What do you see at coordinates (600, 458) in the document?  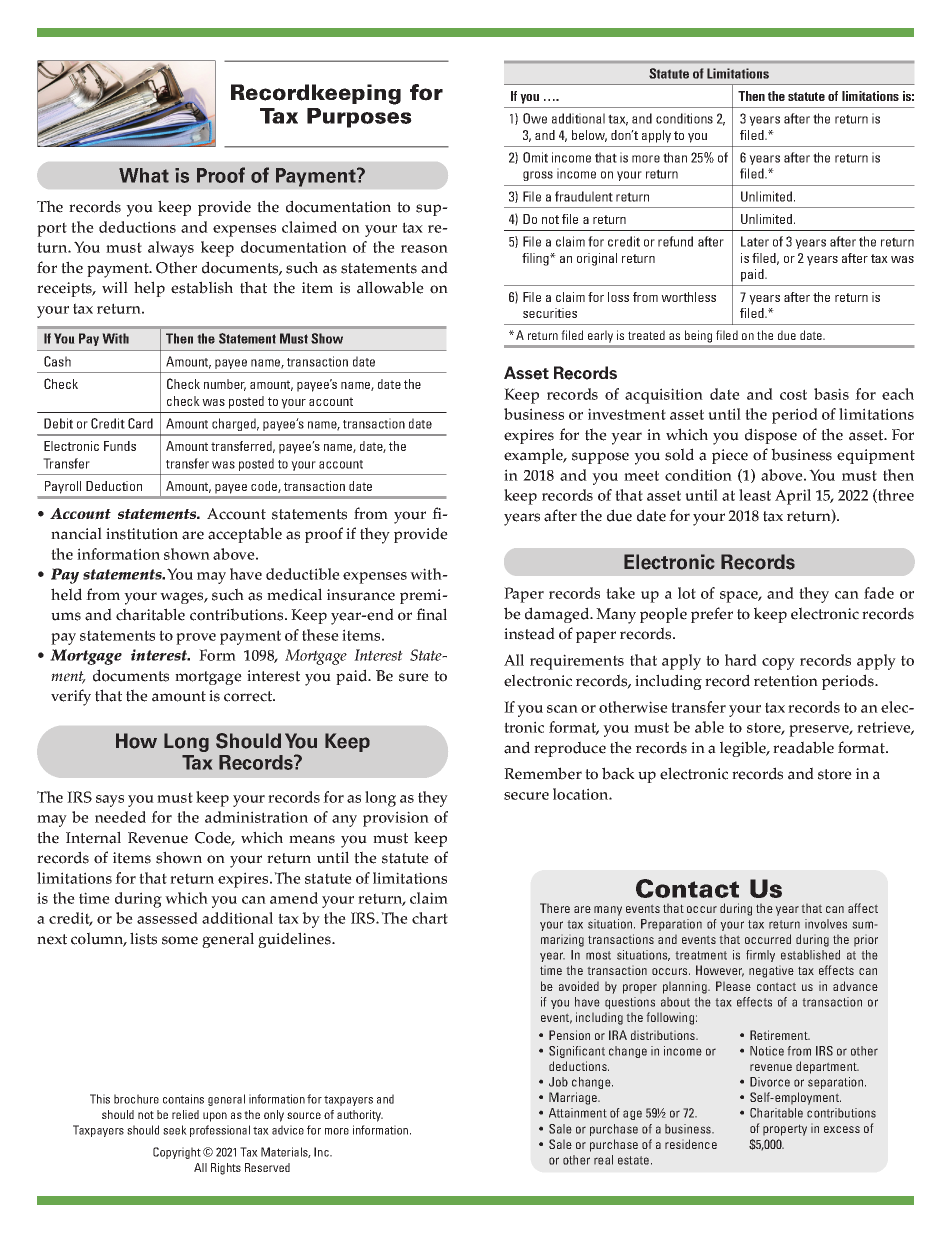 I see `suppose` at bounding box center [600, 458].
